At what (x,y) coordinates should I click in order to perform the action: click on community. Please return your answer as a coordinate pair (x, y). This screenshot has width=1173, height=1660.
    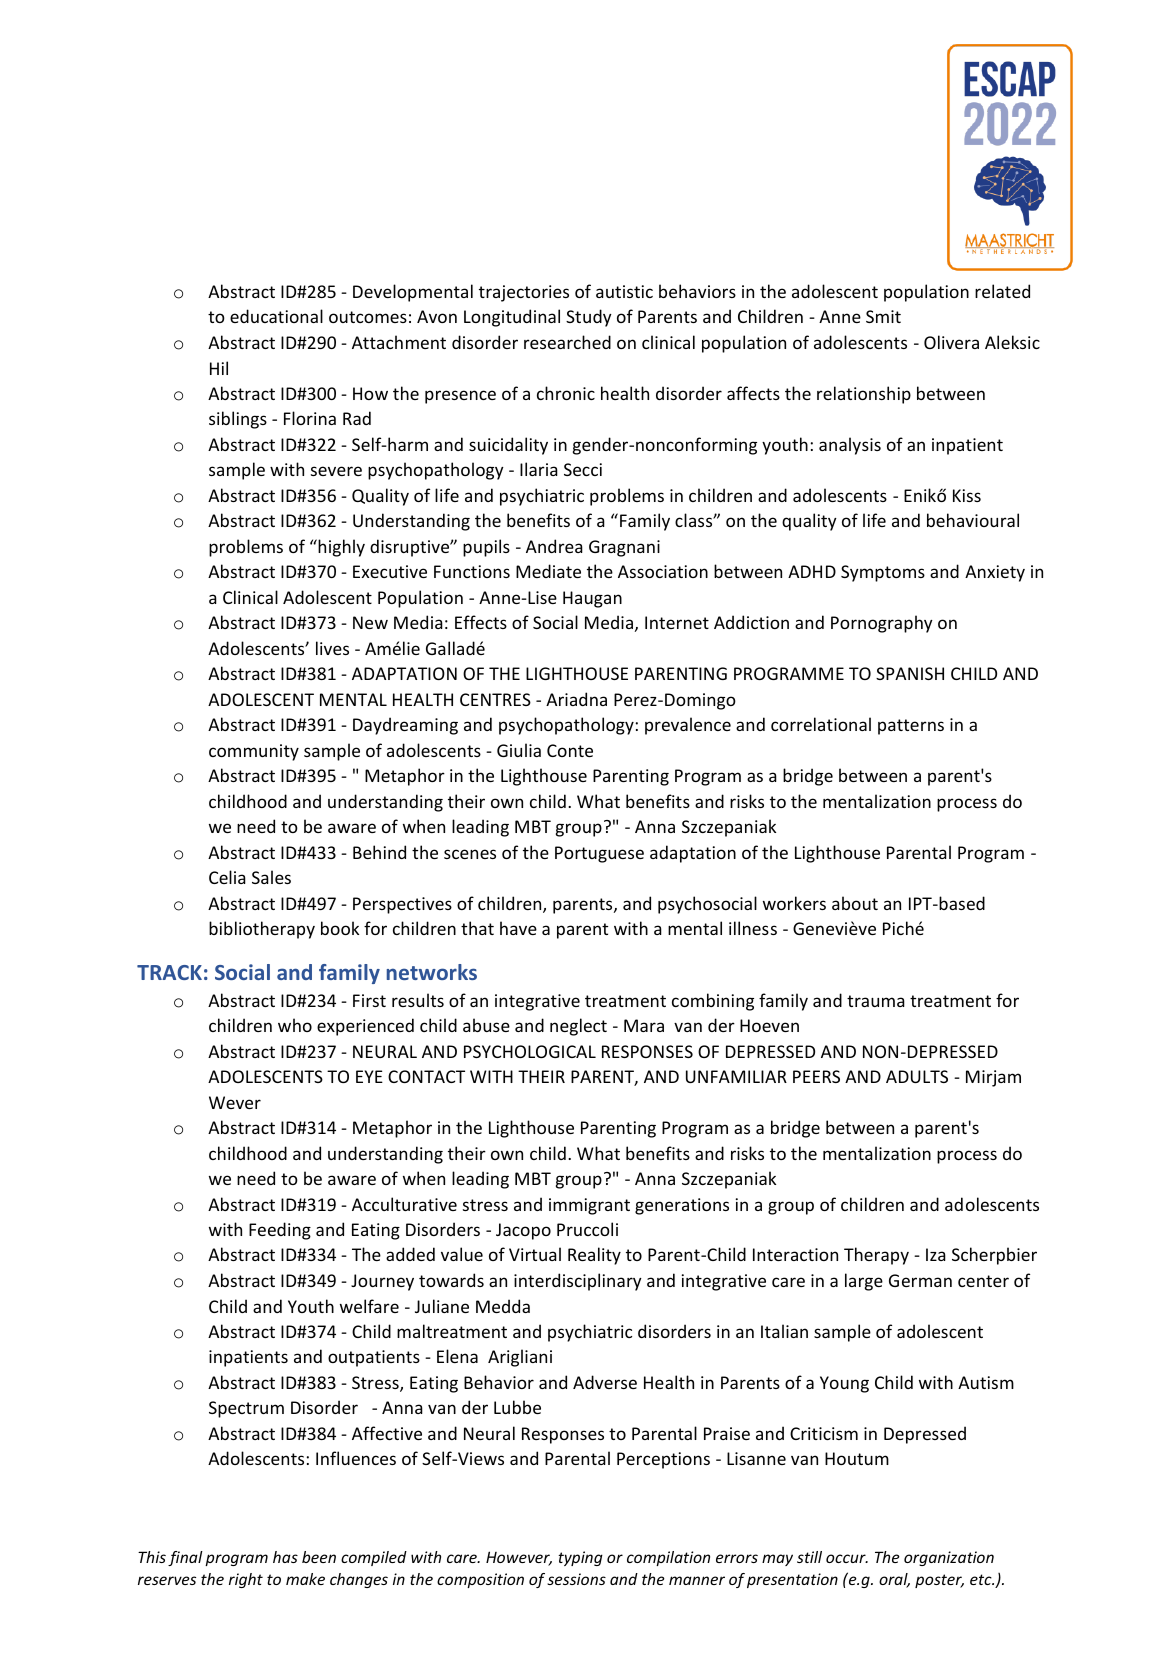
    Looking at the image, I should click on (254, 752).
